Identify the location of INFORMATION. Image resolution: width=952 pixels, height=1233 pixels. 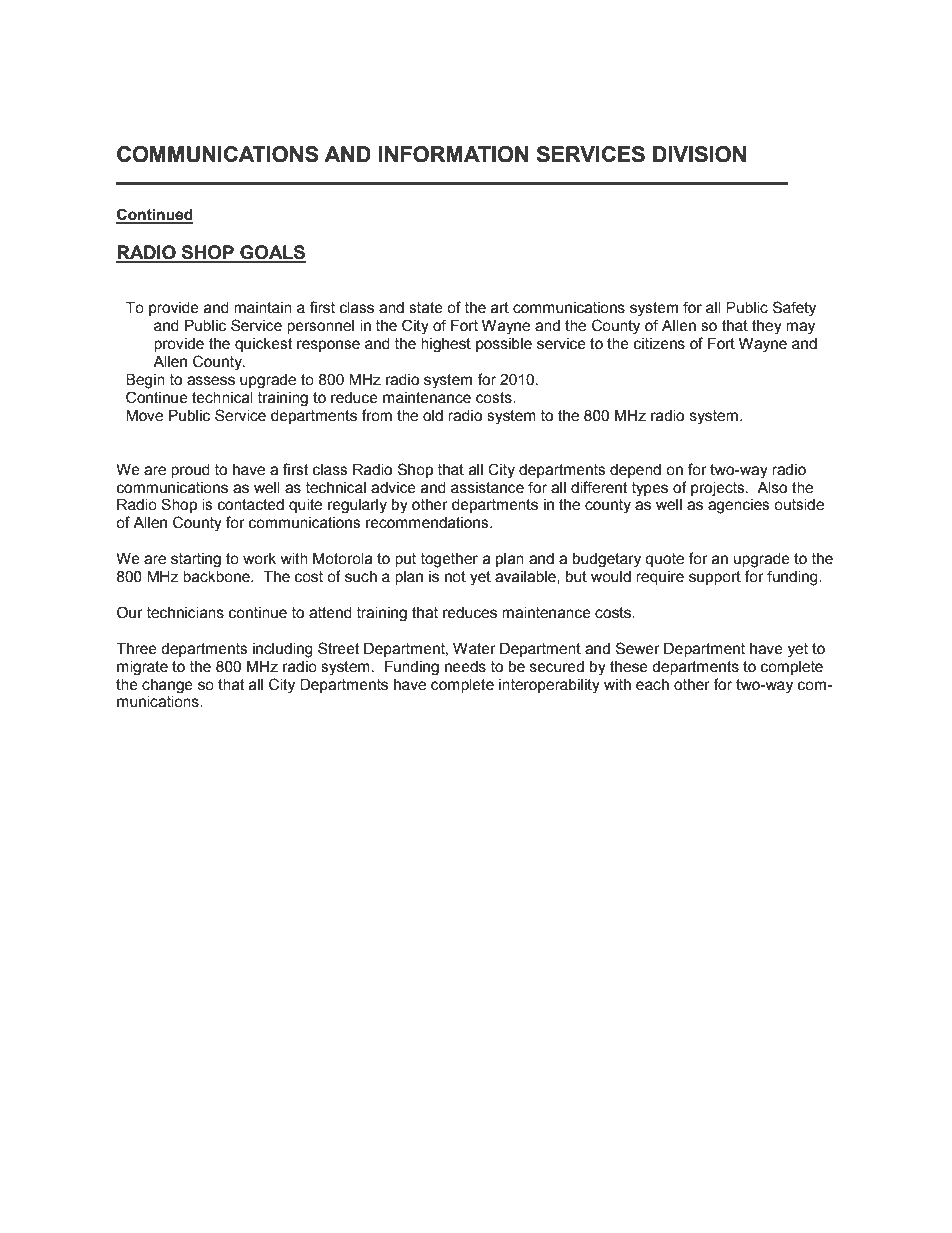
(453, 154).
